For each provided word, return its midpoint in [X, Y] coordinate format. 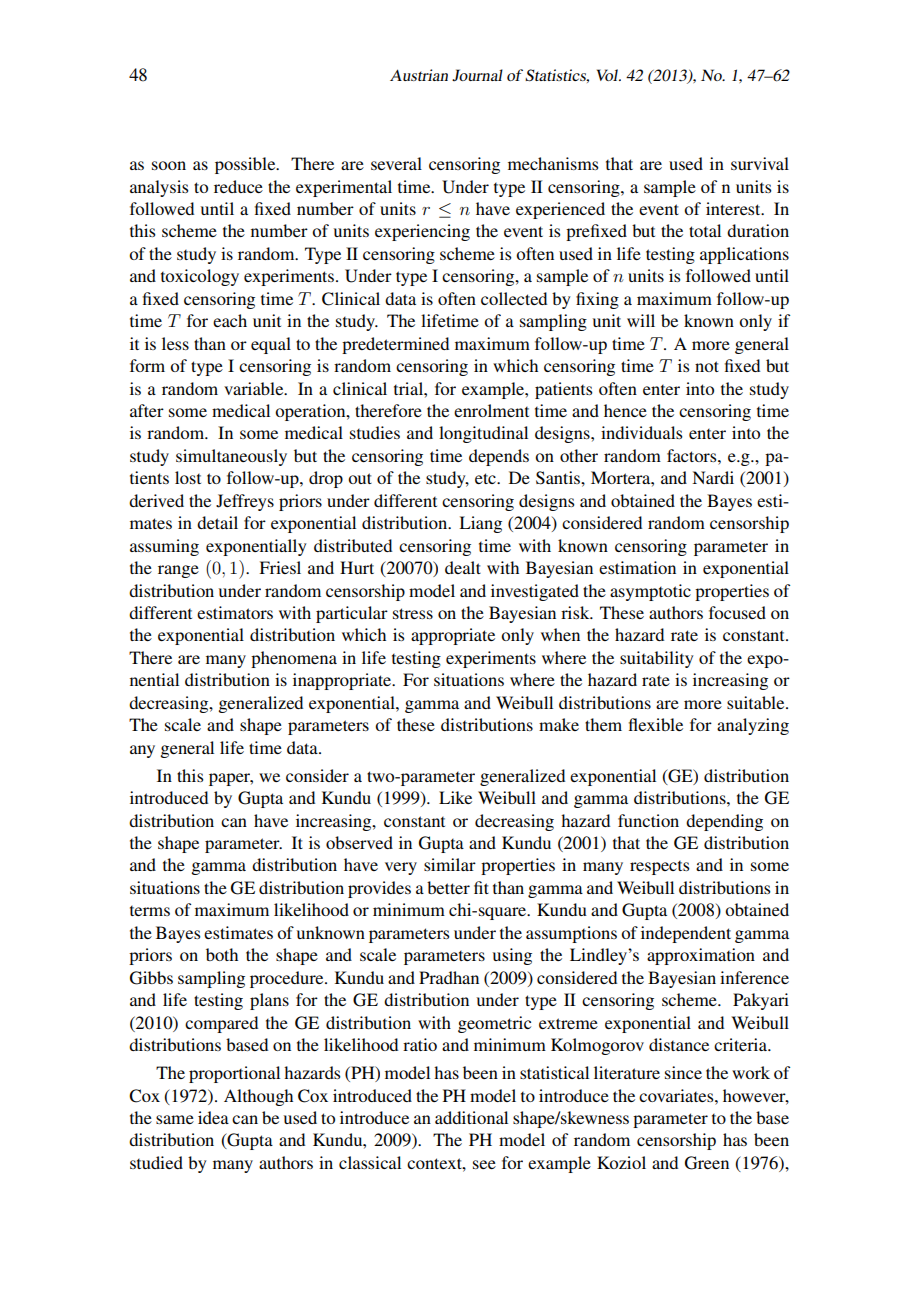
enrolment [491, 410]
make [559, 724]
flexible [656, 724]
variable [255, 388]
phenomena [294, 659]
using [512, 956]
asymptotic [650, 592]
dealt [463, 567]
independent [686, 934]
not [707, 366]
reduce [238, 186]
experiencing [422, 232]
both [222, 954]
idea [213, 1117]
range [178, 571]
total [705, 230]
